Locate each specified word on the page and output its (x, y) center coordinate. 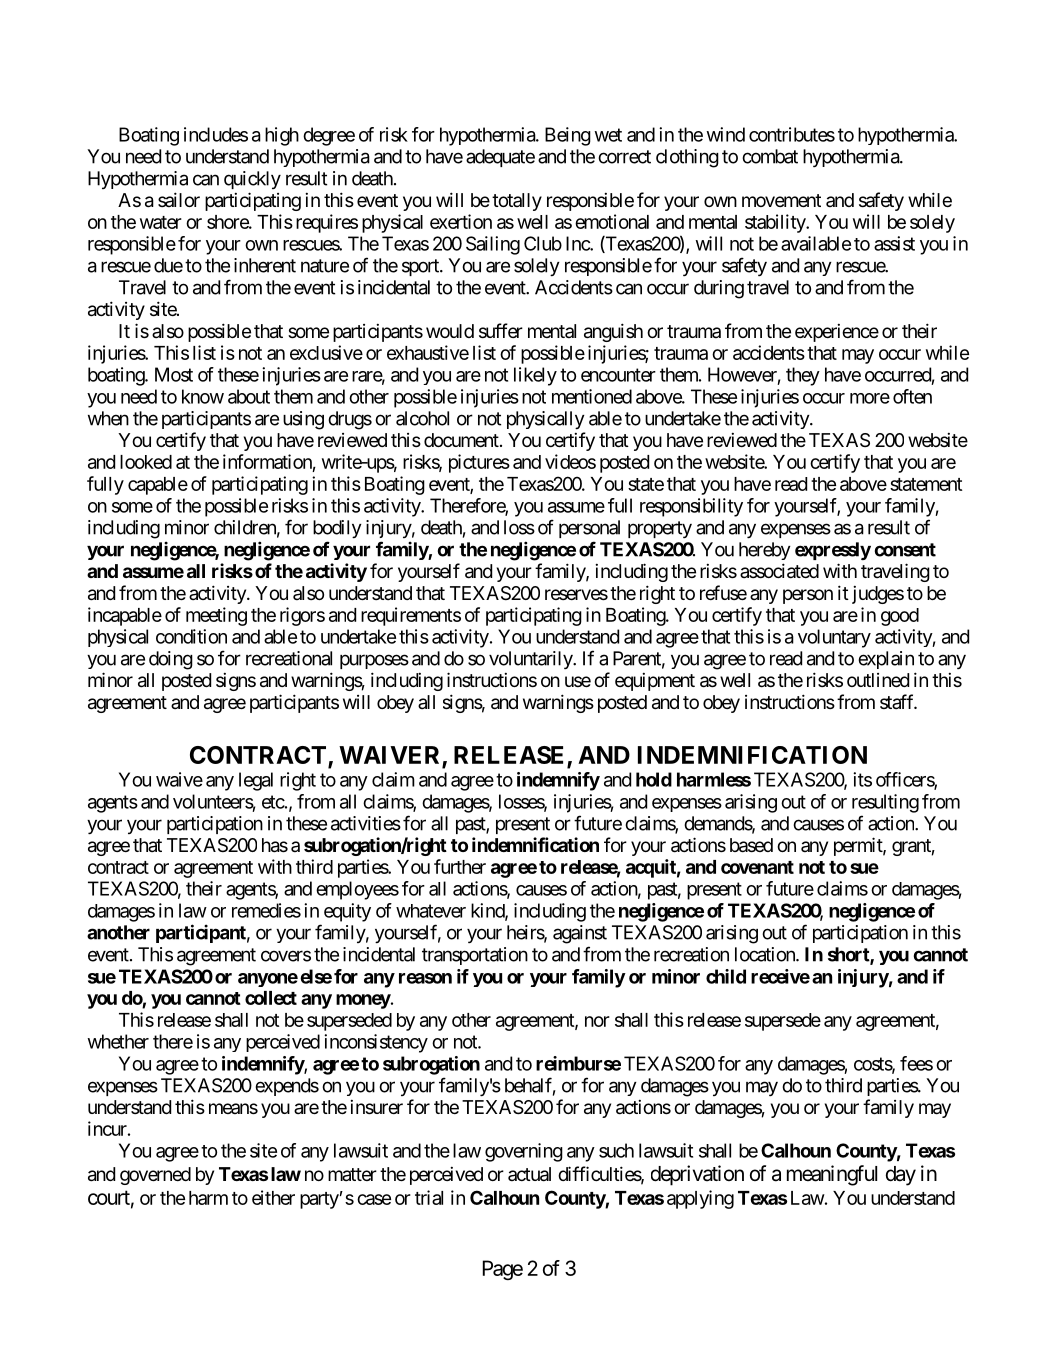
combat (770, 156)
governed (155, 1176)
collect (271, 998)
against (580, 934)
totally (517, 202)
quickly (252, 180)
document (462, 440)
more (870, 398)
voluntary (834, 638)
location (766, 954)
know (203, 396)
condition (191, 636)
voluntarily (531, 660)
